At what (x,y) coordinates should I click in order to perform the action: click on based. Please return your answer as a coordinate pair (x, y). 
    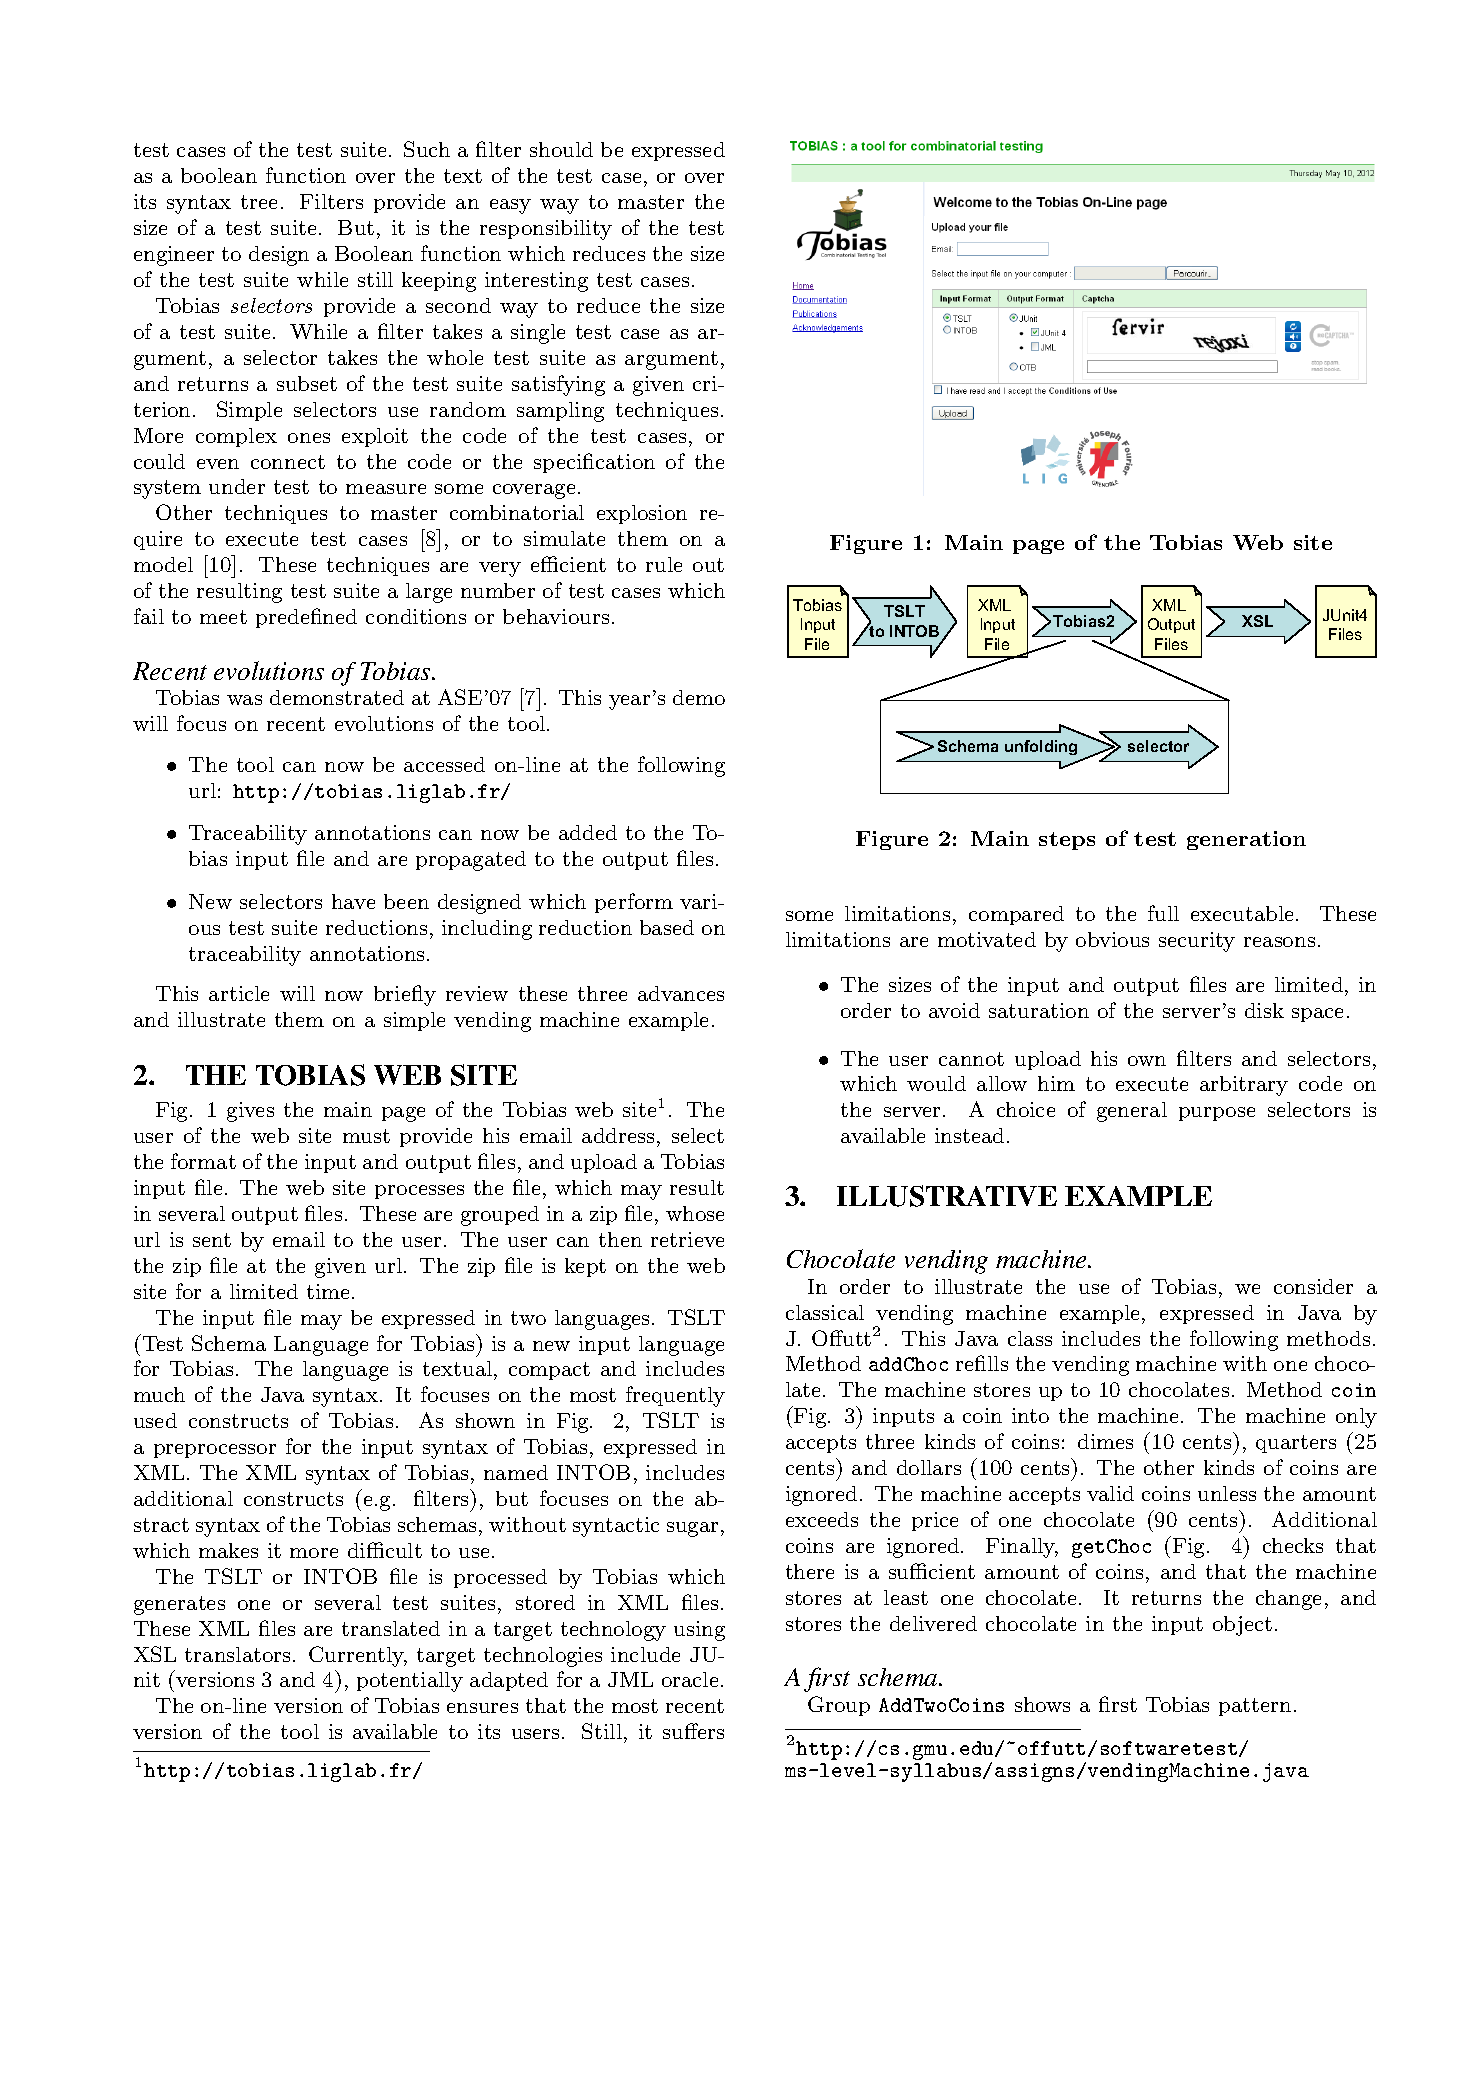
    Looking at the image, I should click on (667, 927).
